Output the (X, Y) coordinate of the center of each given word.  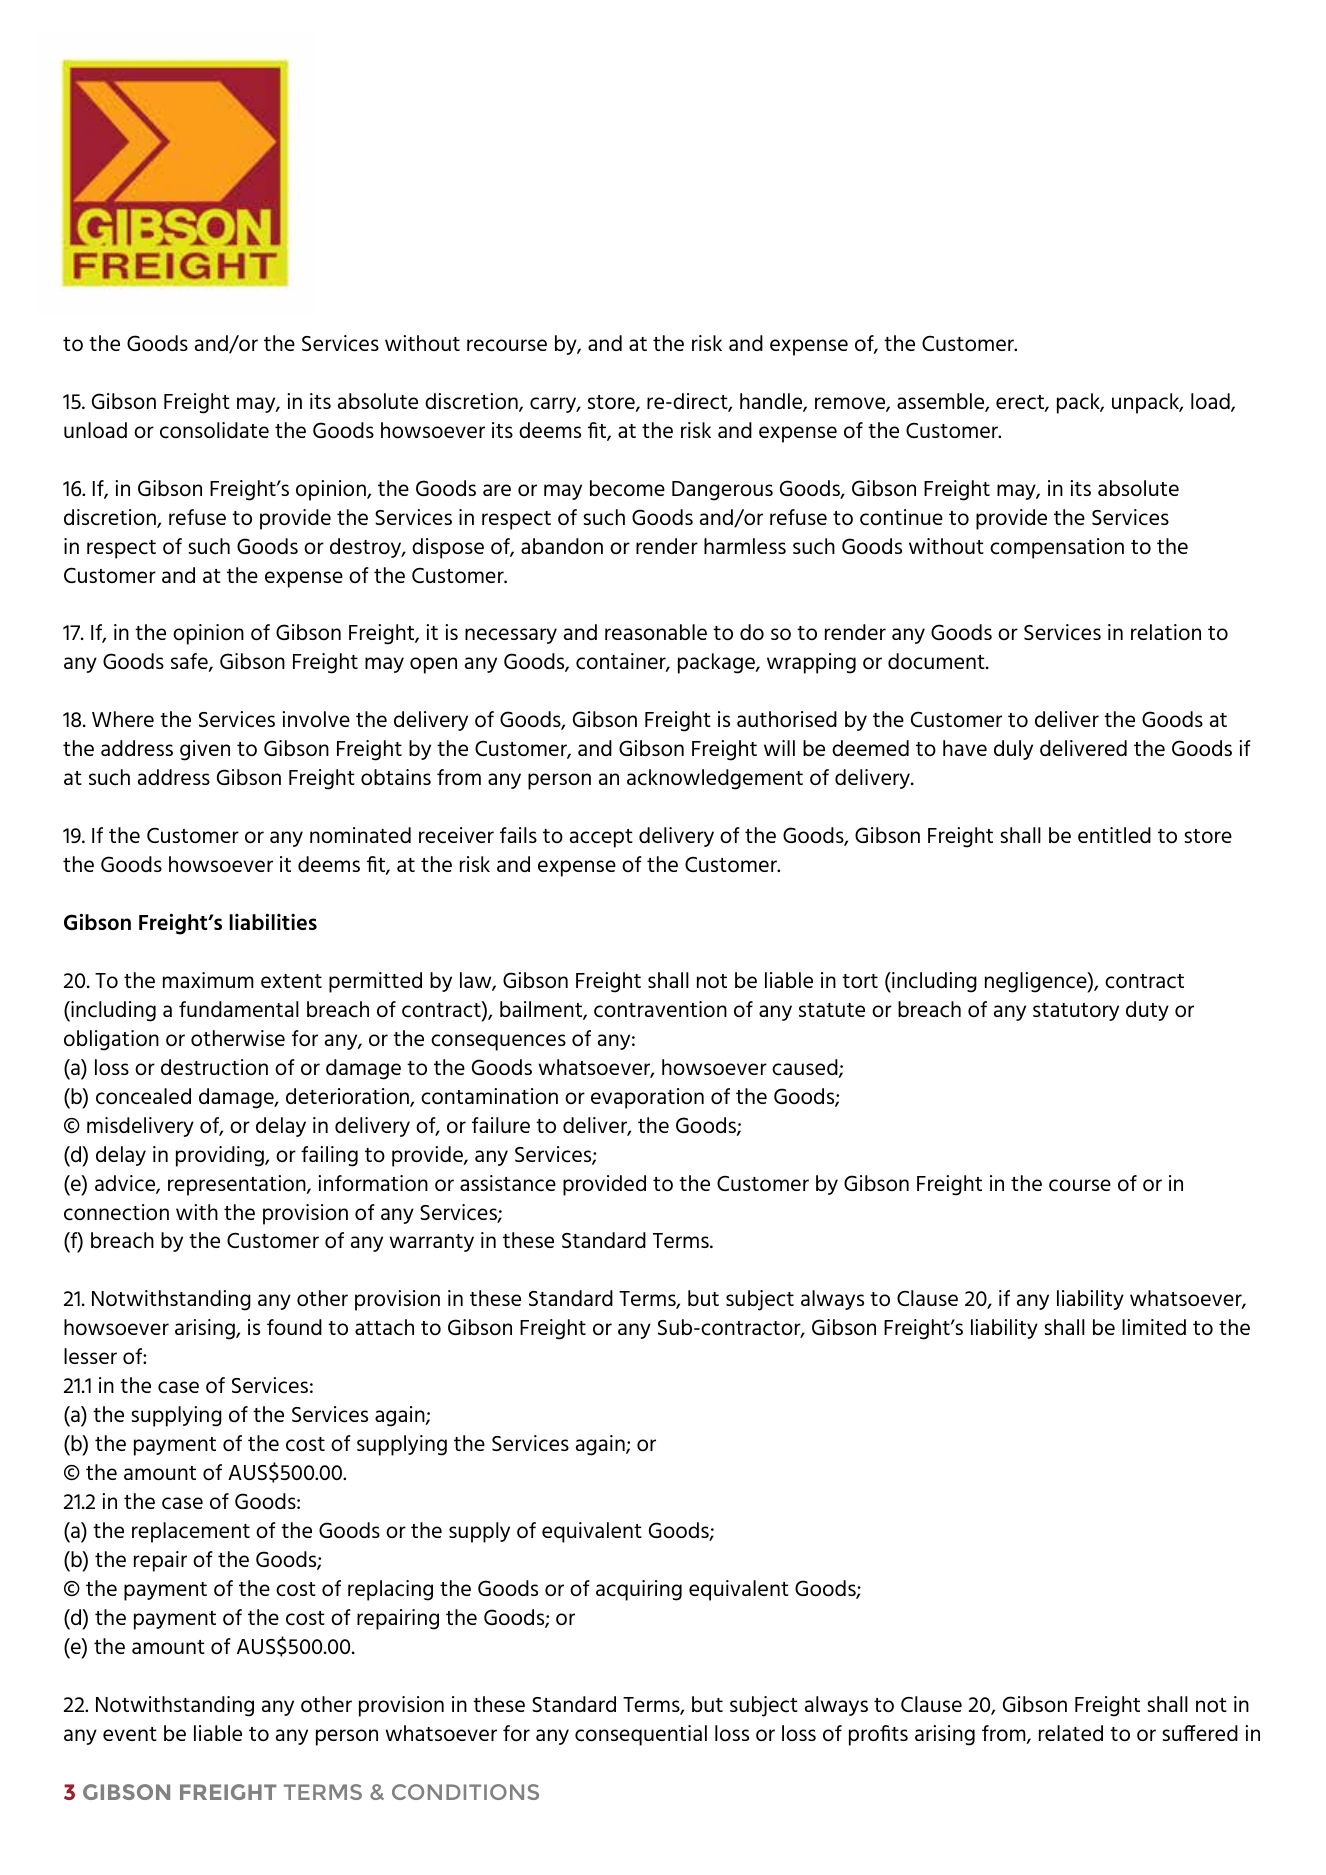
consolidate (214, 430)
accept (601, 838)
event (130, 1734)
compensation (1057, 548)
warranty (431, 1243)
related (1071, 1733)
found (294, 1327)
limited (1154, 1327)
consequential (641, 1735)
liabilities (273, 921)
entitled (1114, 835)
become (627, 488)
